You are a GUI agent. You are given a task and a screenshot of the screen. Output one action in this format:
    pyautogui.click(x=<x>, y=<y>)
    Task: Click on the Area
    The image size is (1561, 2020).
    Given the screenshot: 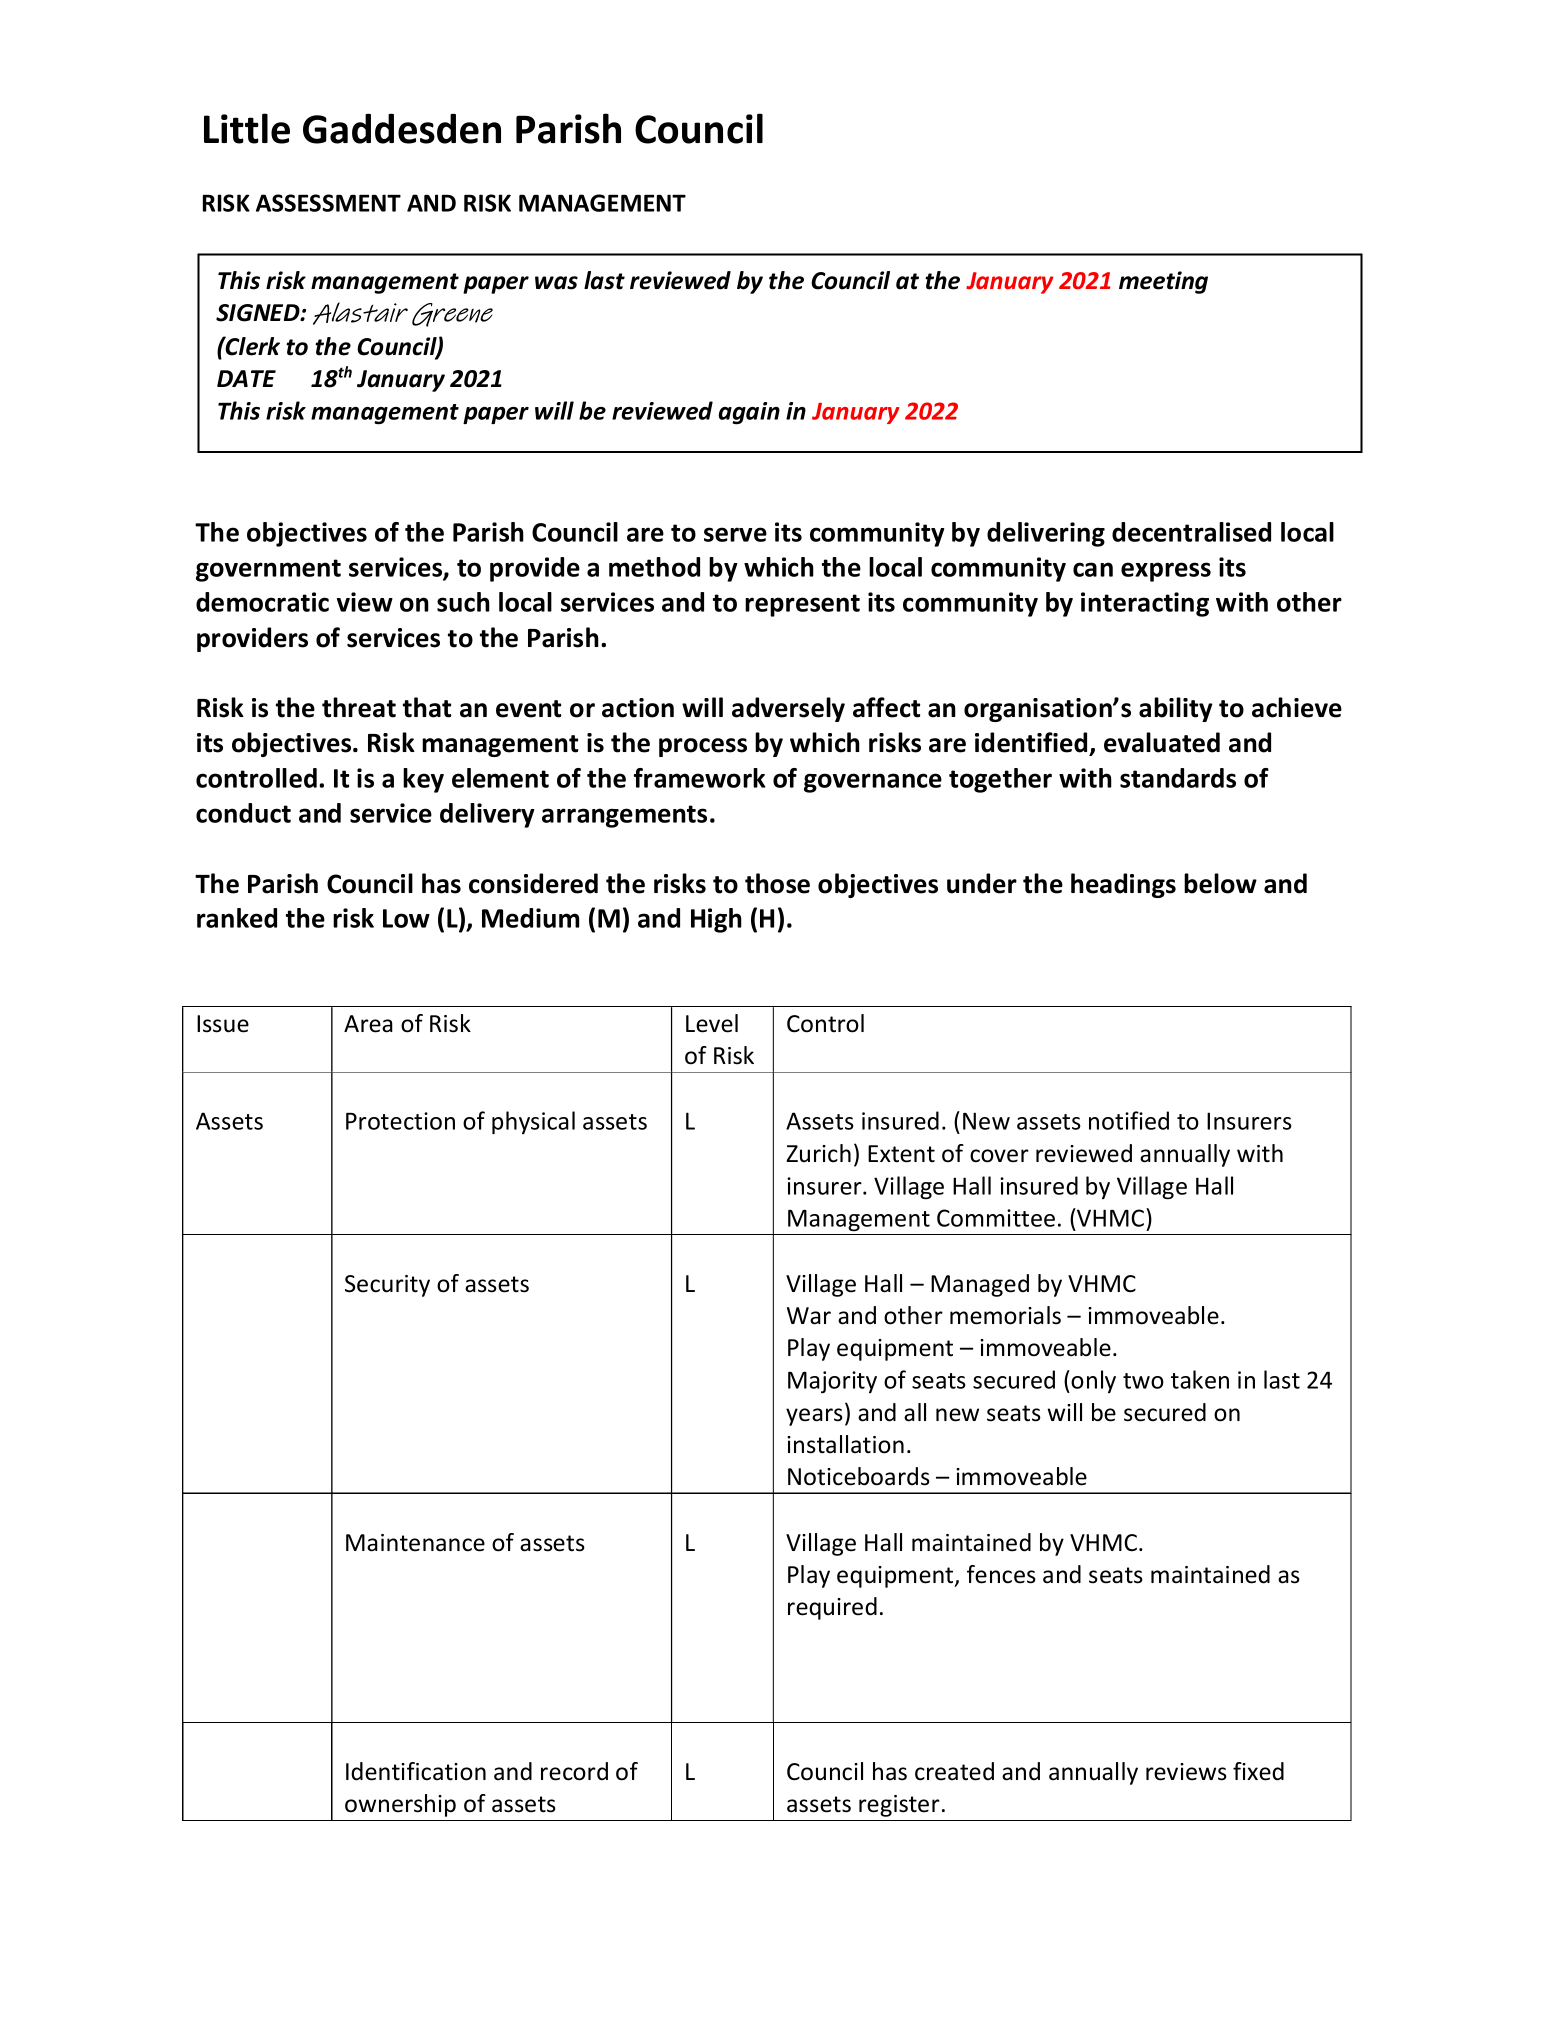 What is the action you would take?
    pyautogui.click(x=368, y=1024)
